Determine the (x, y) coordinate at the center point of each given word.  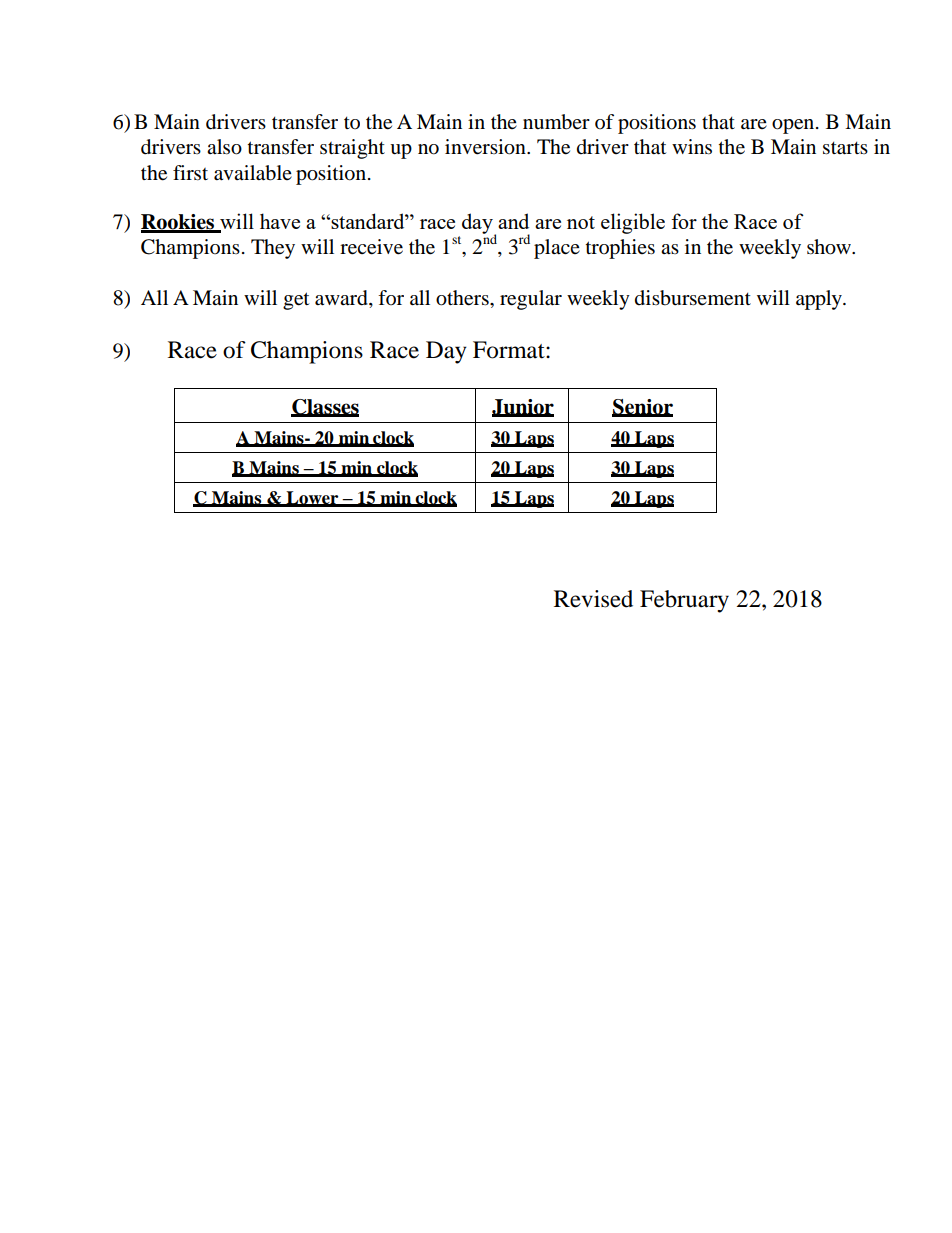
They (273, 249)
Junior (523, 407)
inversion (486, 147)
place (557, 249)
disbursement (693, 298)
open (794, 126)
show (830, 247)
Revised (593, 599)
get (296, 301)
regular (531, 300)
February (684, 601)
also (224, 147)
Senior (642, 407)
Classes (325, 407)
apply (820, 300)
